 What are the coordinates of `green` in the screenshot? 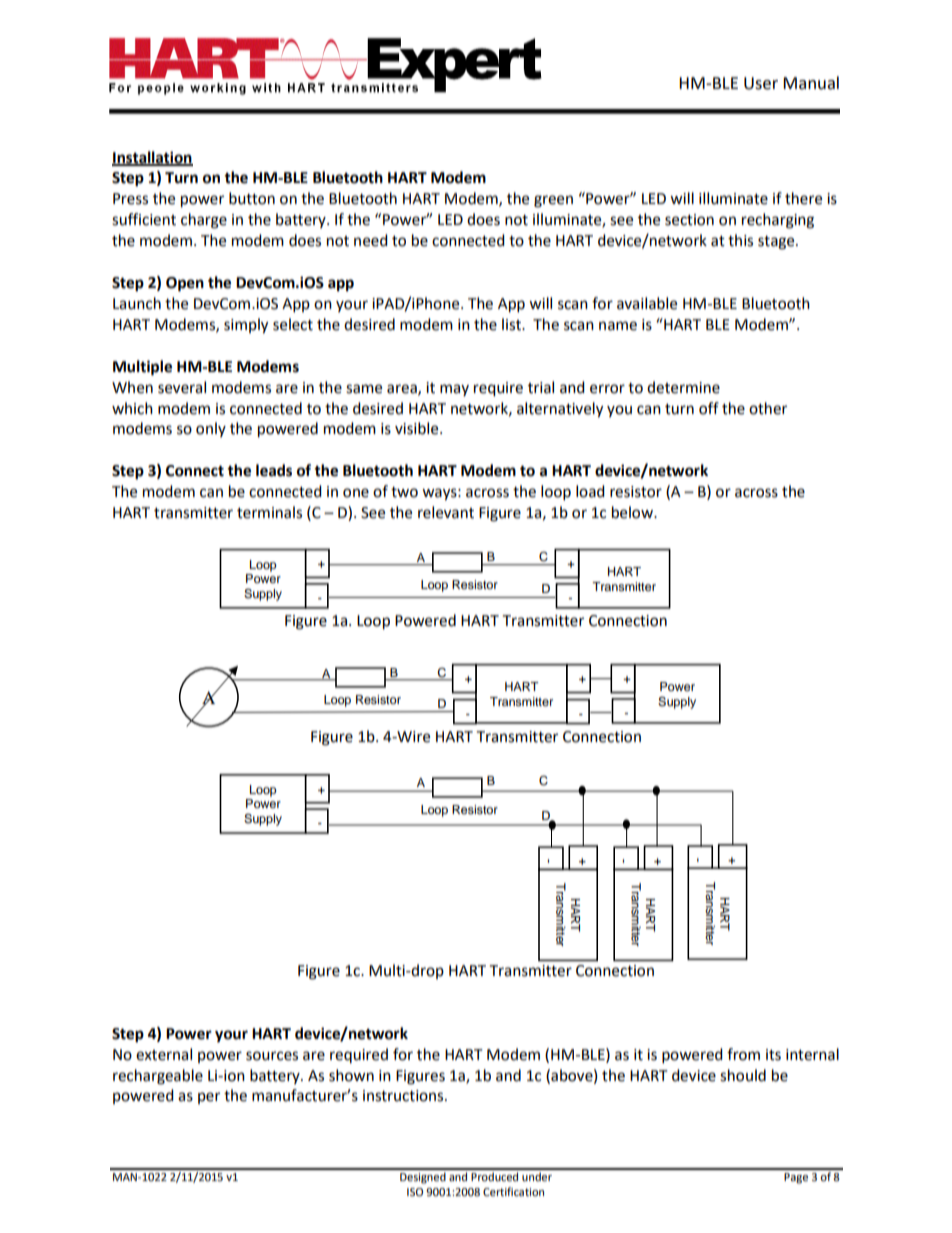 It's located at (553, 201).
